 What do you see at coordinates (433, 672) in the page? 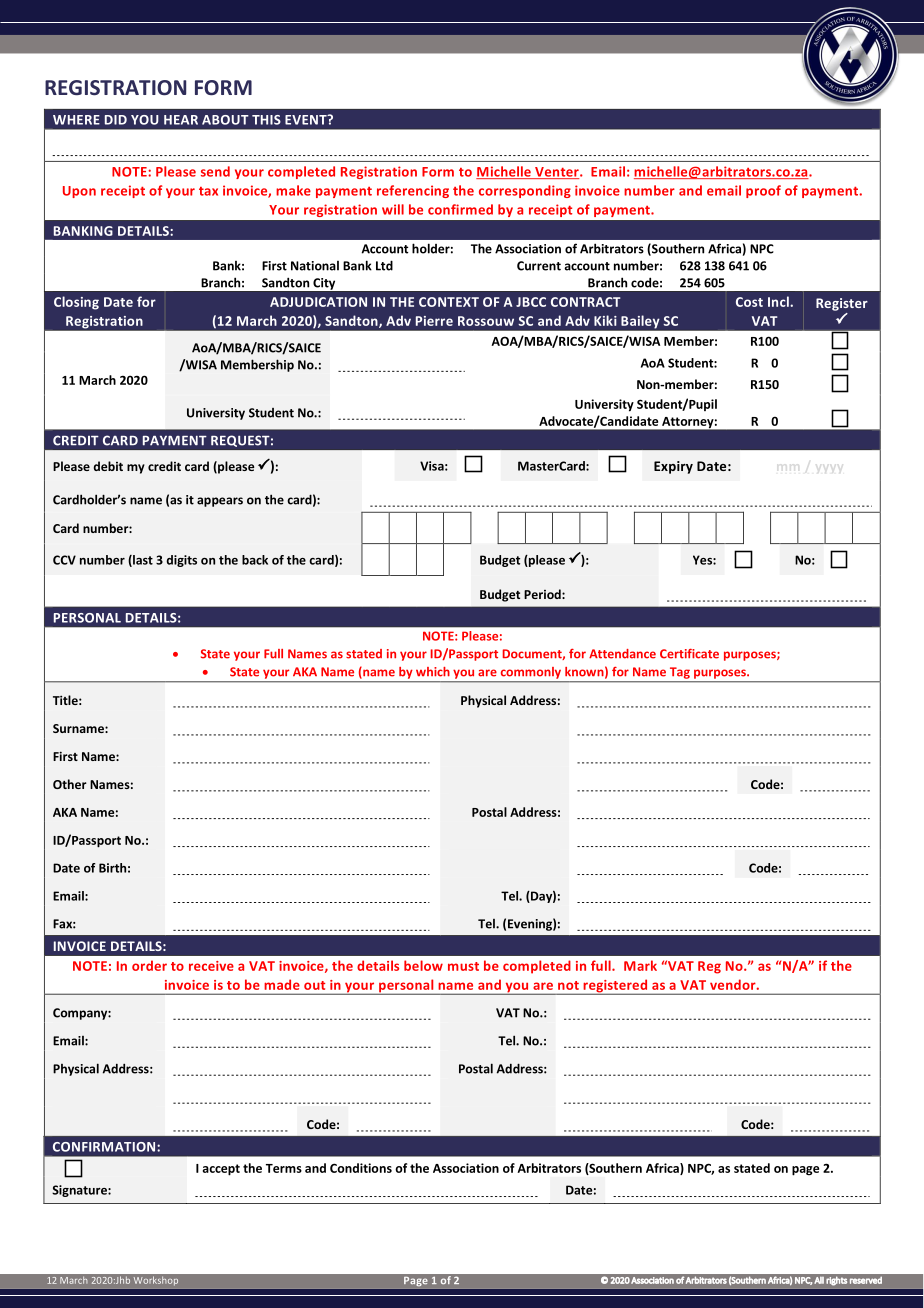
I see `which` at bounding box center [433, 672].
